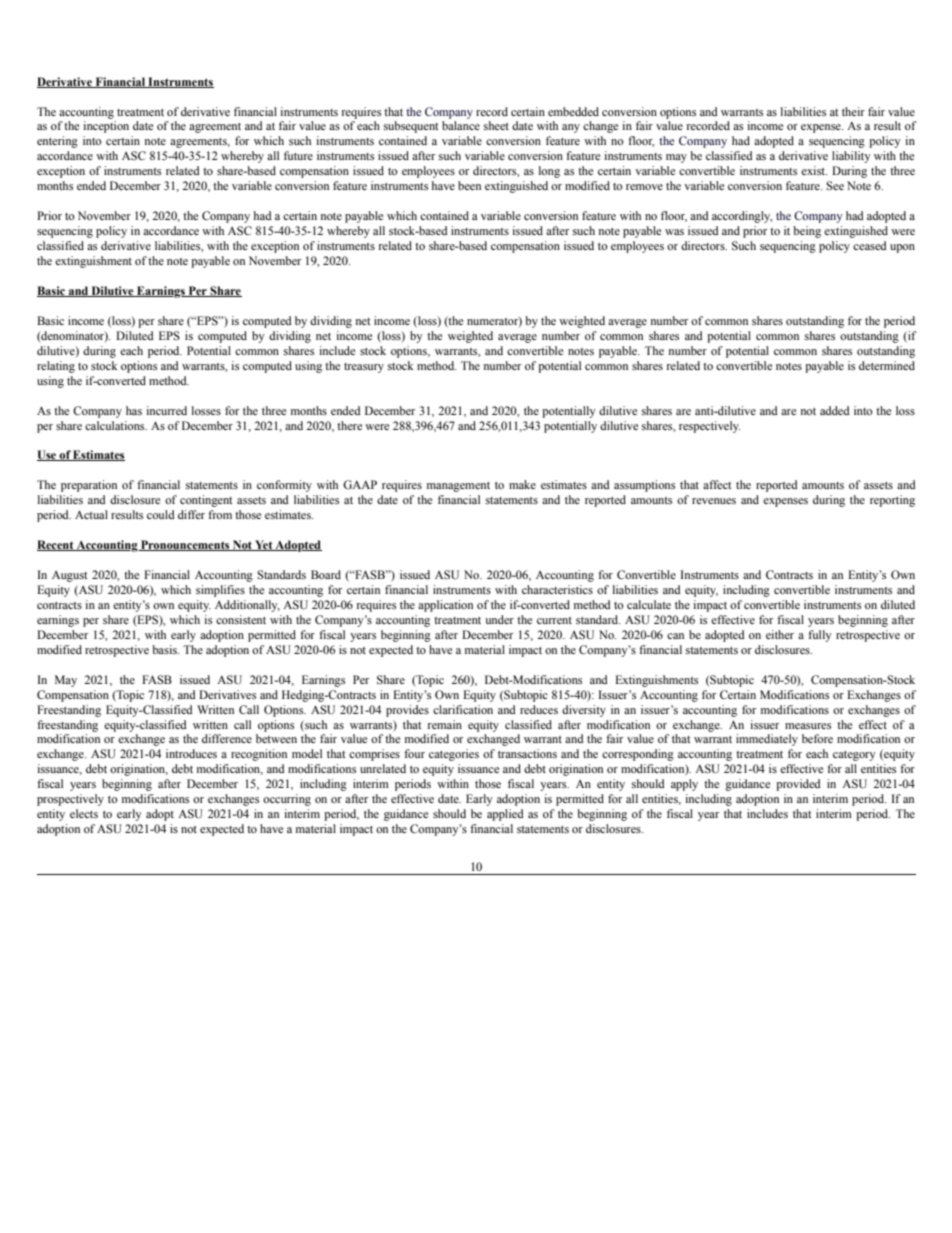 The height and width of the document is (1233, 952). What do you see at coordinates (853, 111) in the document?
I see `their` at bounding box center [853, 111].
